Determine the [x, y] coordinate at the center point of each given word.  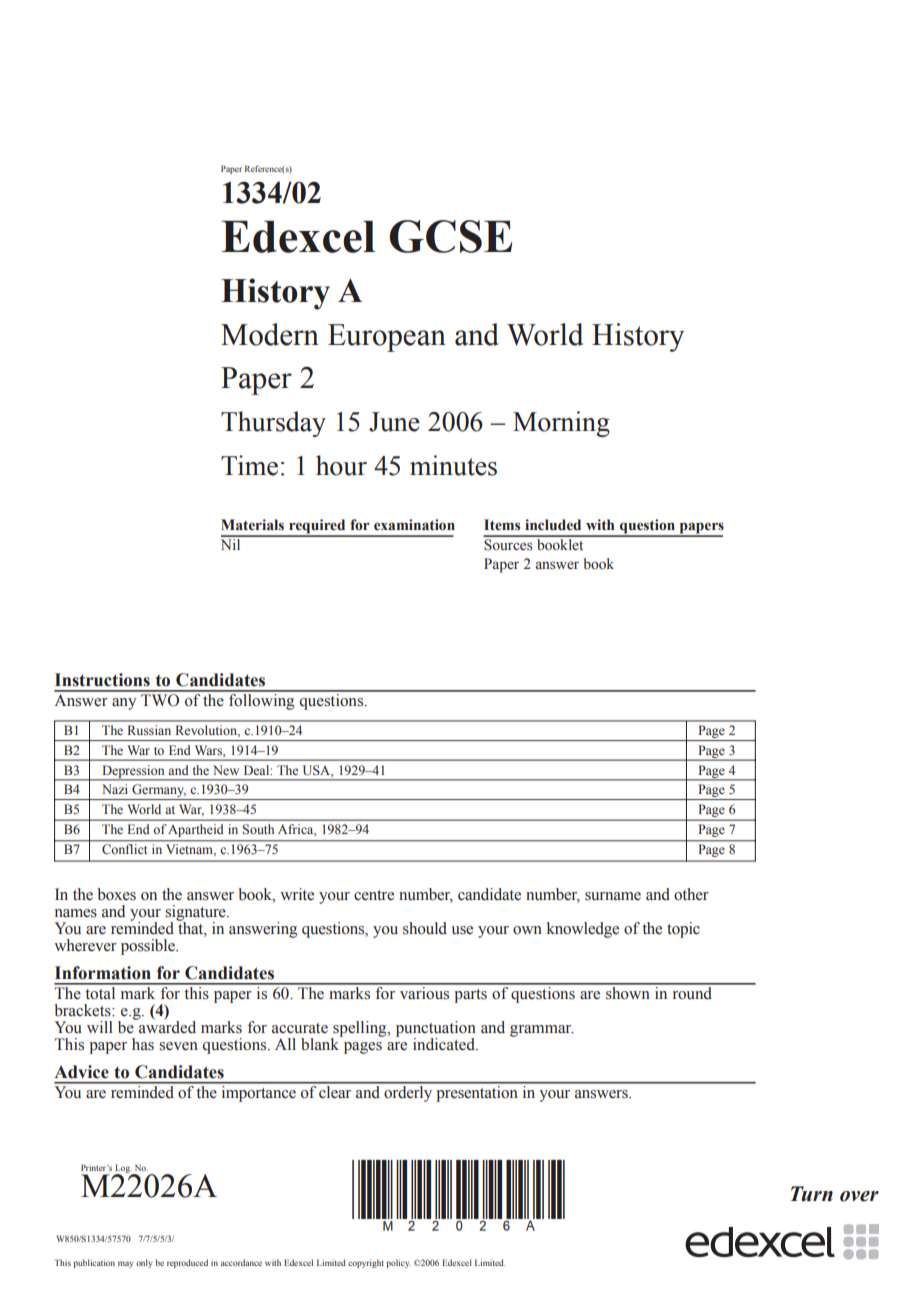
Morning [561, 424]
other [691, 894]
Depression [133, 772]
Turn [811, 1194]
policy [398, 1263]
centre [374, 895]
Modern [270, 334]
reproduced [187, 1263]
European [387, 338]
